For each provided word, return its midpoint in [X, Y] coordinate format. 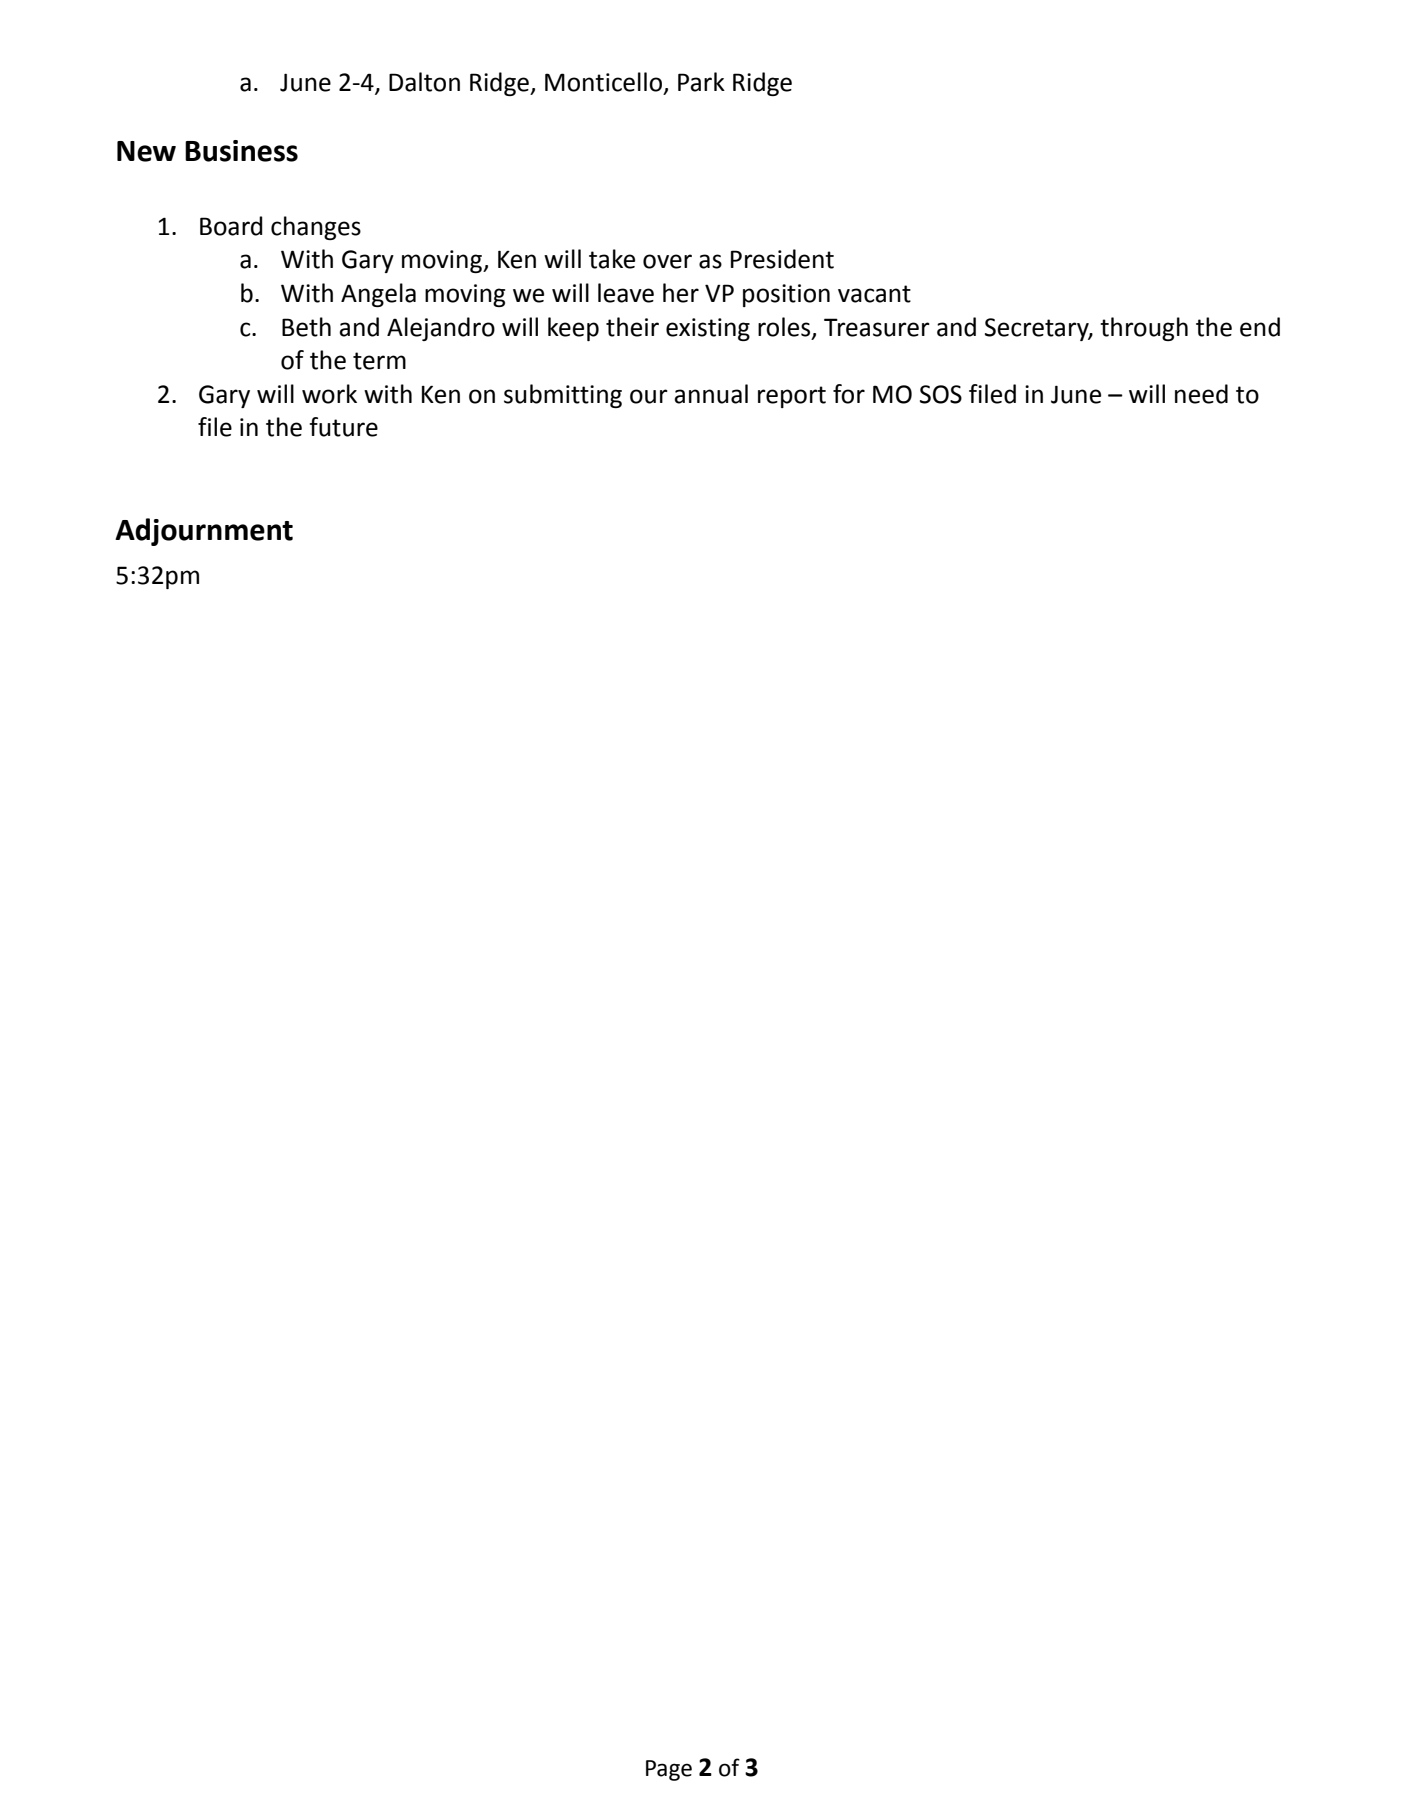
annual [711, 394]
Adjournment [204, 532]
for [849, 394]
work [329, 394]
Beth [306, 327]
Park [701, 82]
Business [241, 151]
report [792, 397]
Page [669, 1770]
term [379, 361]
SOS [941, 394]
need [1201, 394]
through [1144, 329]
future [343, 427]
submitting [563, 396]
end [1260, 327]
